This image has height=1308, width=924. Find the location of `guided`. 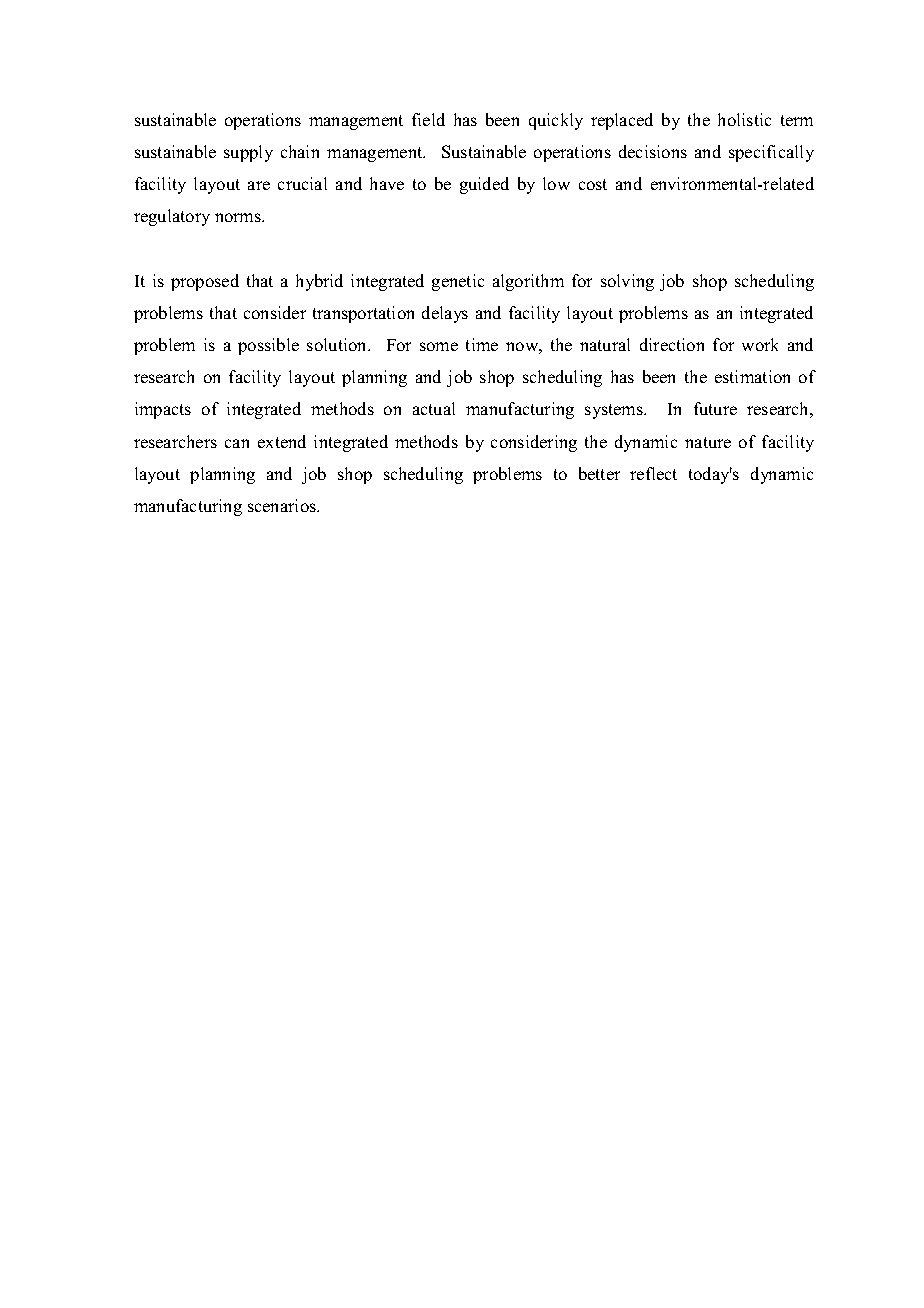

guided is located at coordinates (484, 185).
